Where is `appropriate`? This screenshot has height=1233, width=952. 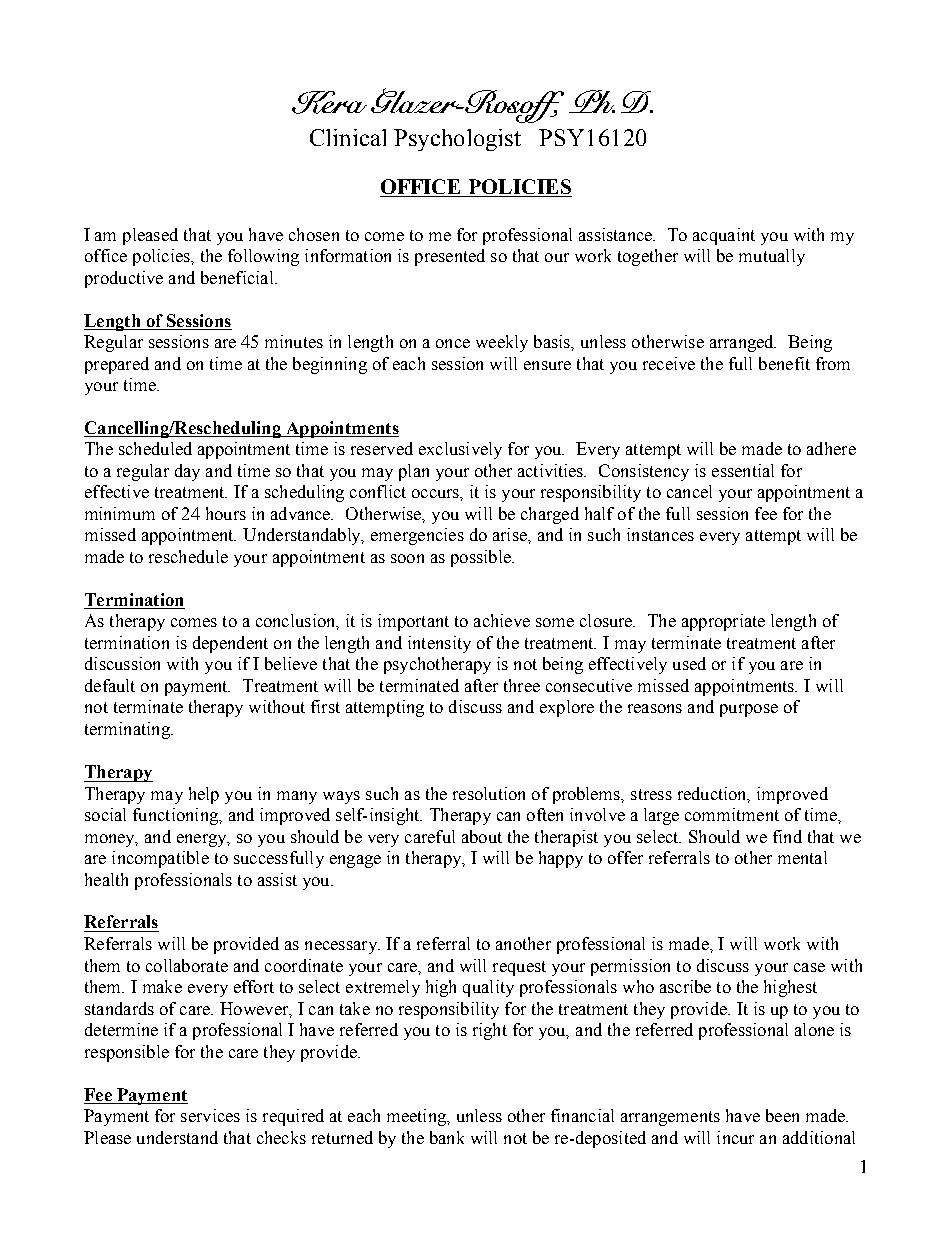 appropriate is located at coordinates (723, 622).
